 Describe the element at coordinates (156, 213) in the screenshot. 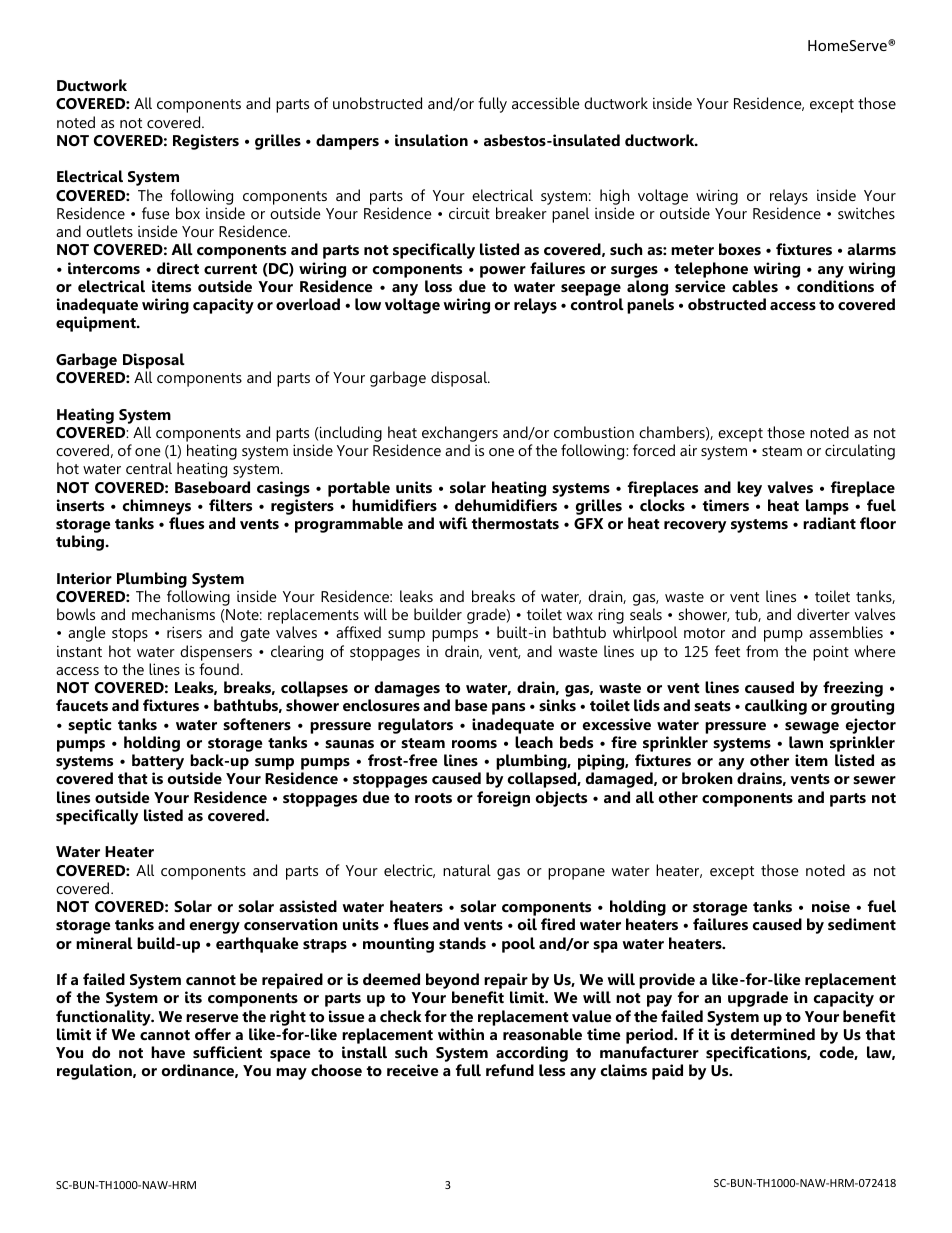

I see `fuse` at that location.
